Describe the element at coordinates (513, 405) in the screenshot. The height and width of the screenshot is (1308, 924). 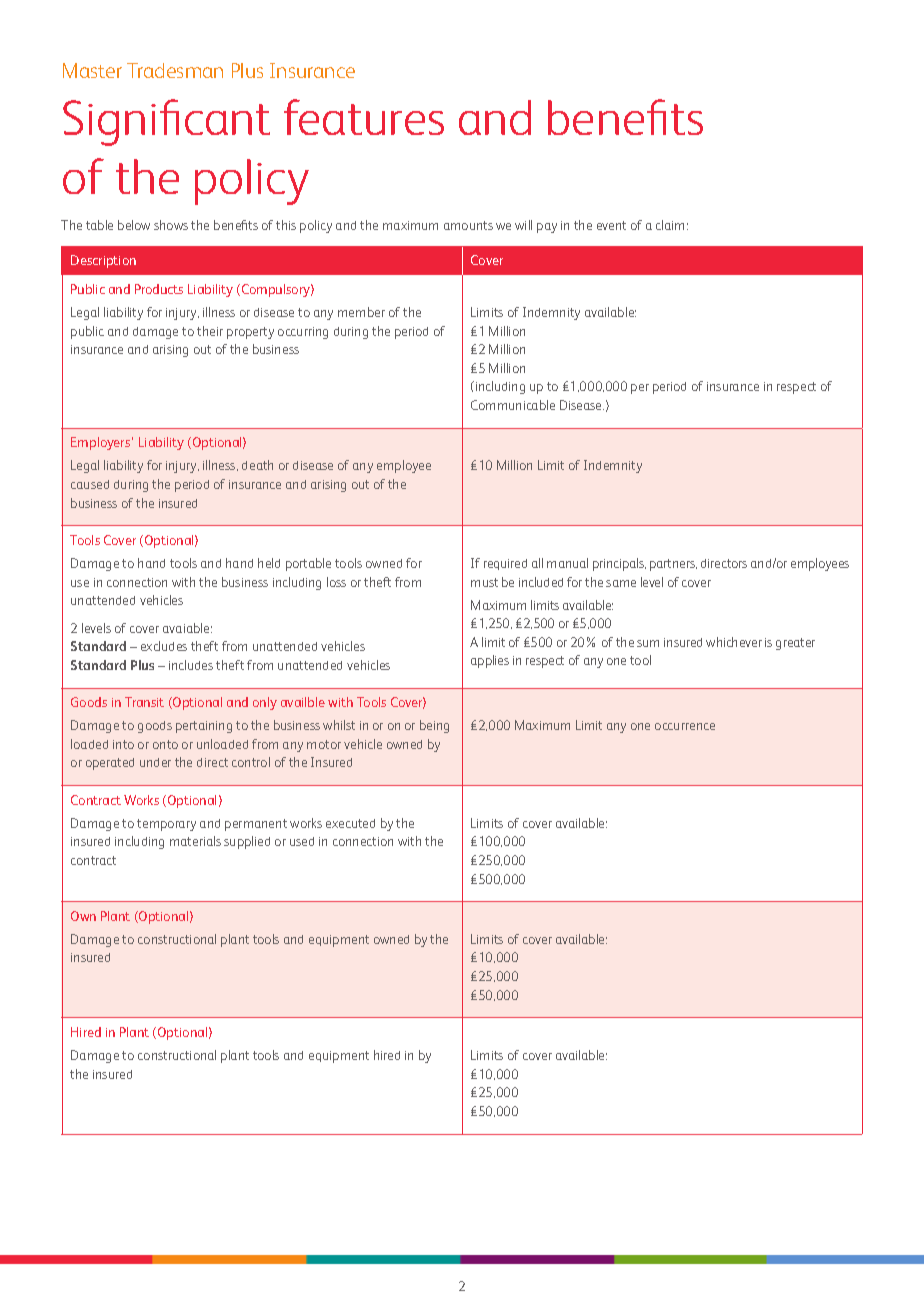
I see `Communicable` at that location.
